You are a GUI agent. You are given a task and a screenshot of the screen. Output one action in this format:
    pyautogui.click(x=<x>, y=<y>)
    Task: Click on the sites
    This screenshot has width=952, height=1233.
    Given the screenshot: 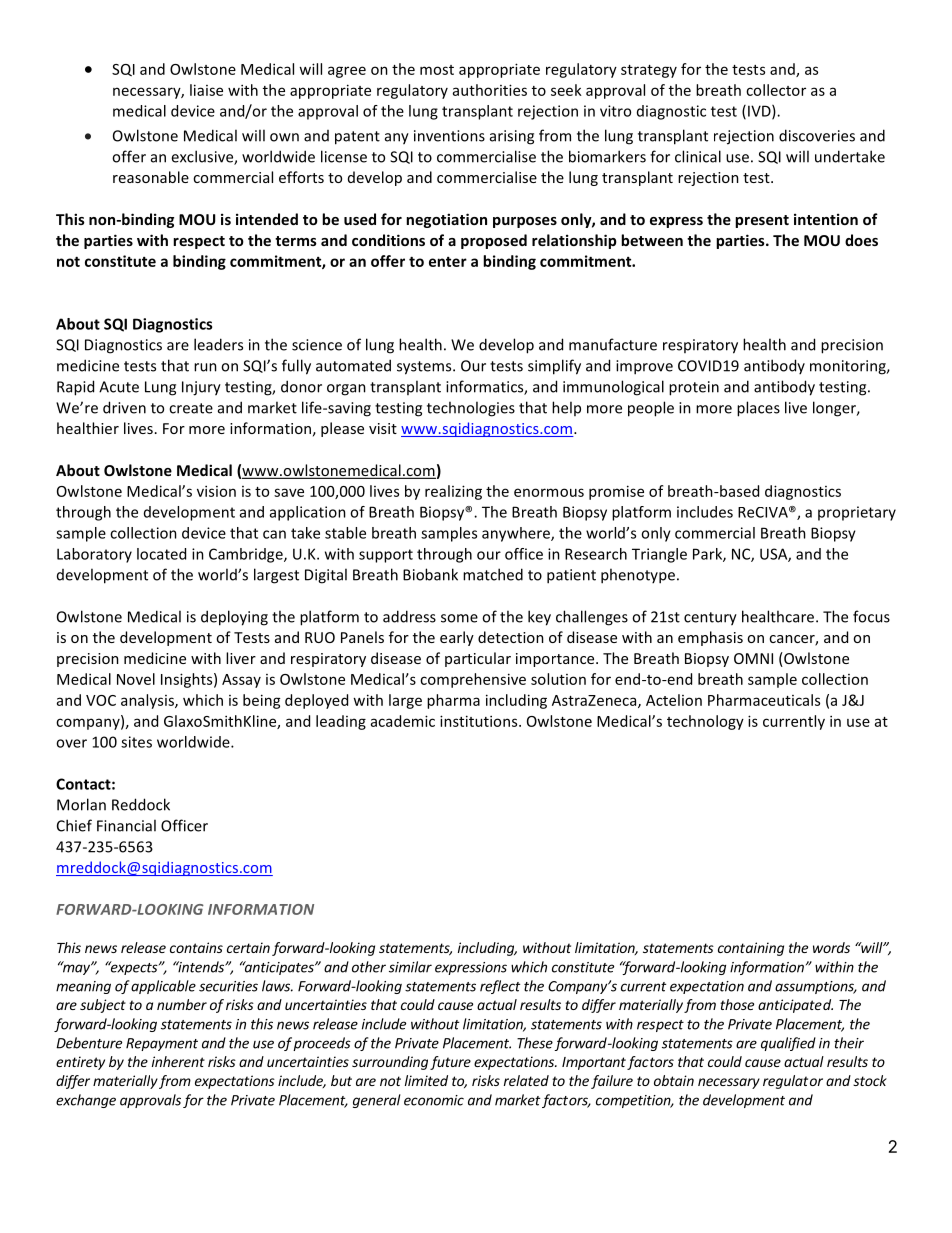 What is the action you would take?
    pyautogui.click(x=136, y=742)
